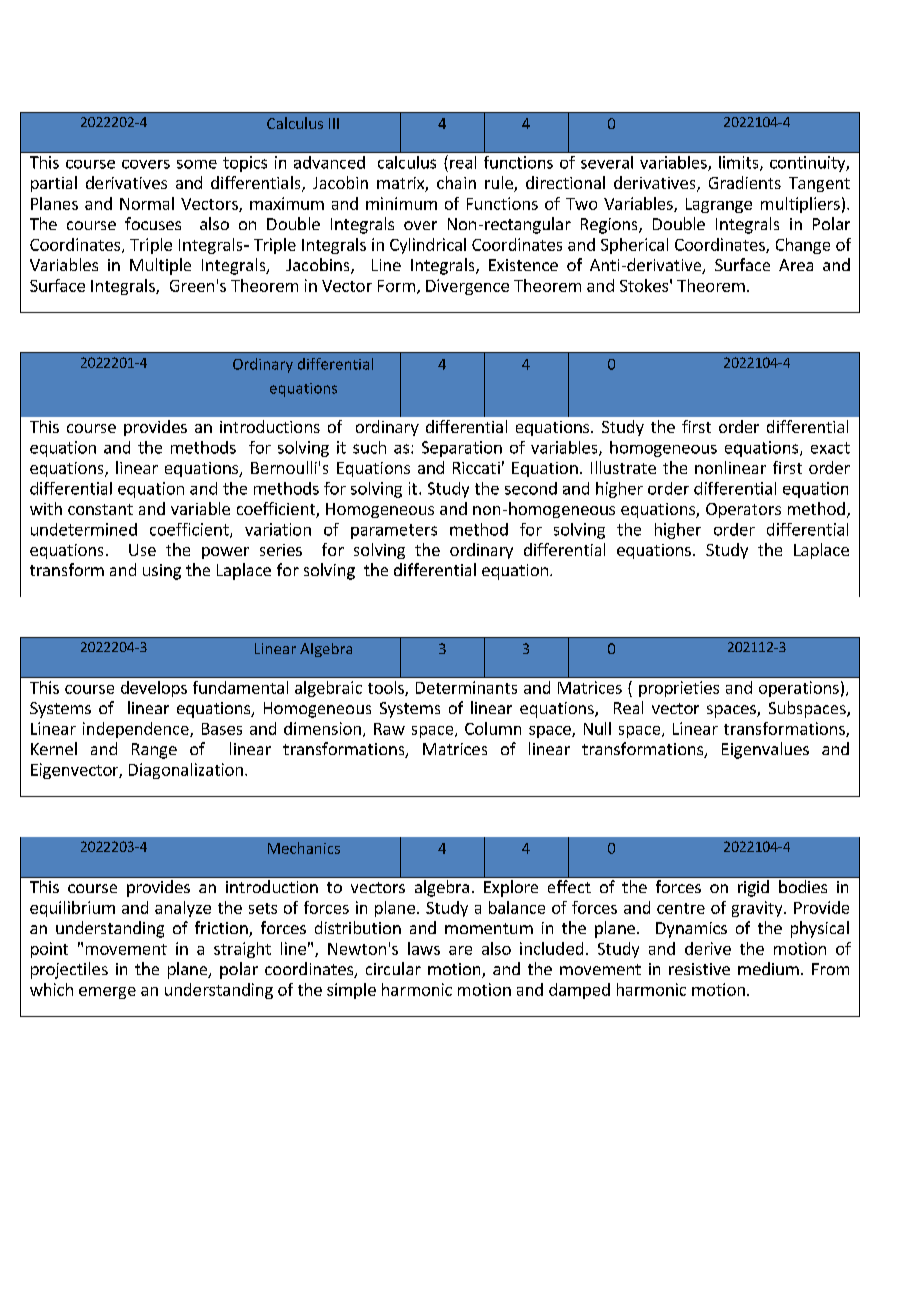 This screenshot has height=1308, width=924. Describe the element at coordinates (765, 750) in the screenshot. I see `Eigenvalues` at that location.
